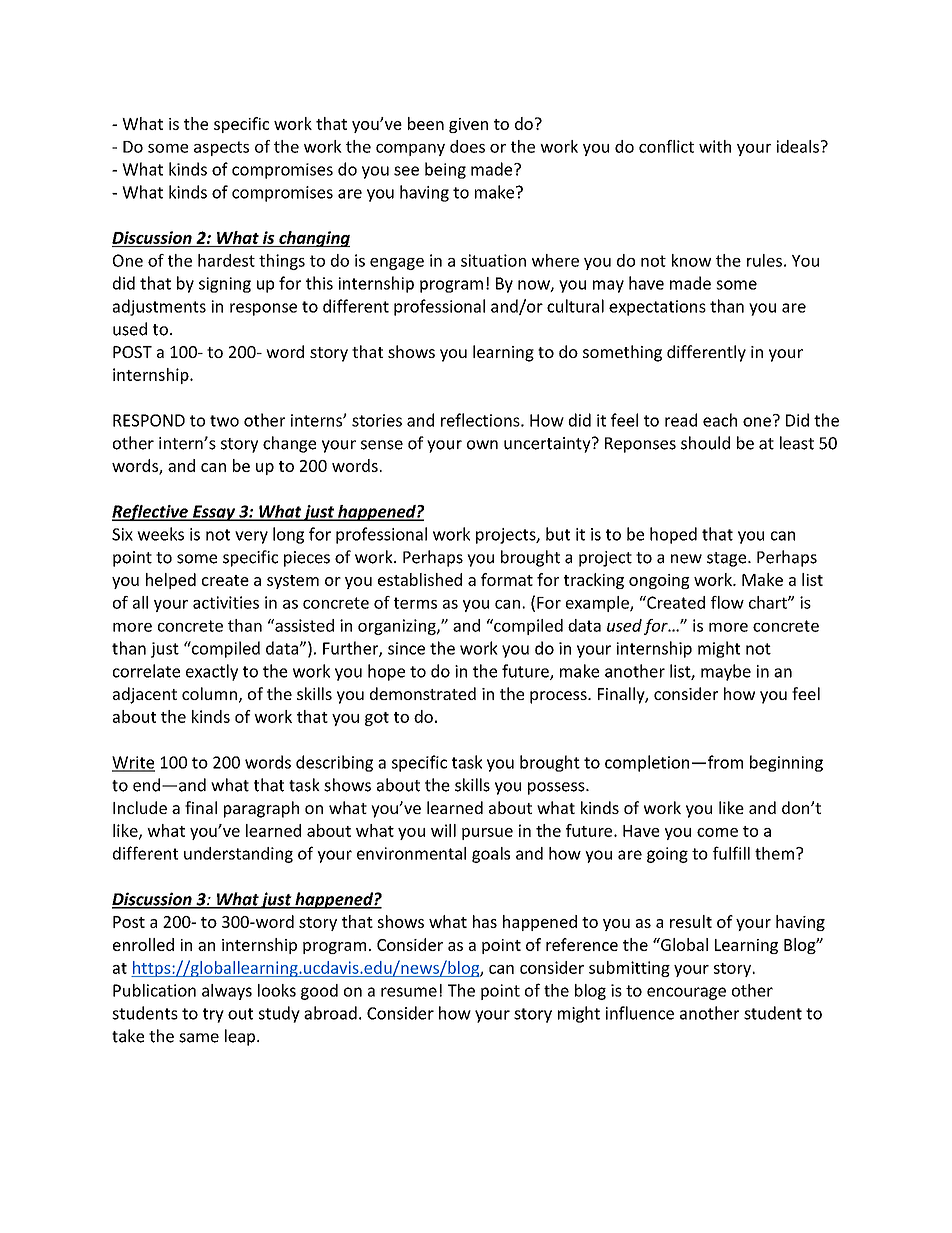  Describe the element at coordinates (467, 146) in the screenshot. I see `does` at that location.
